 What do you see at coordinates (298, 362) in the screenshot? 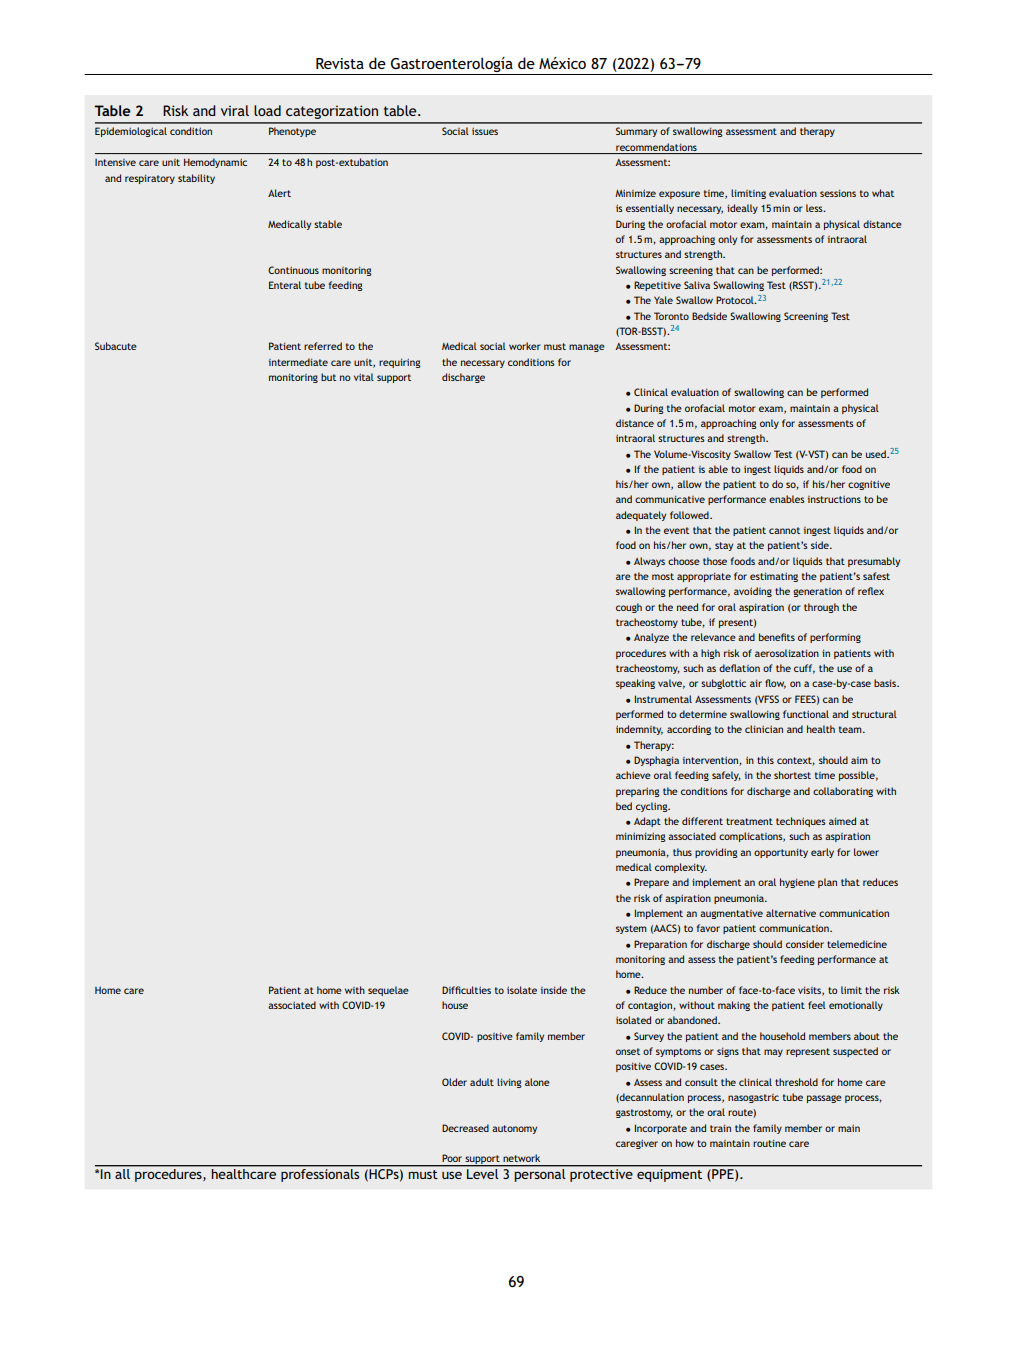
I see `intermediate` at bounding box center [298, 362].
